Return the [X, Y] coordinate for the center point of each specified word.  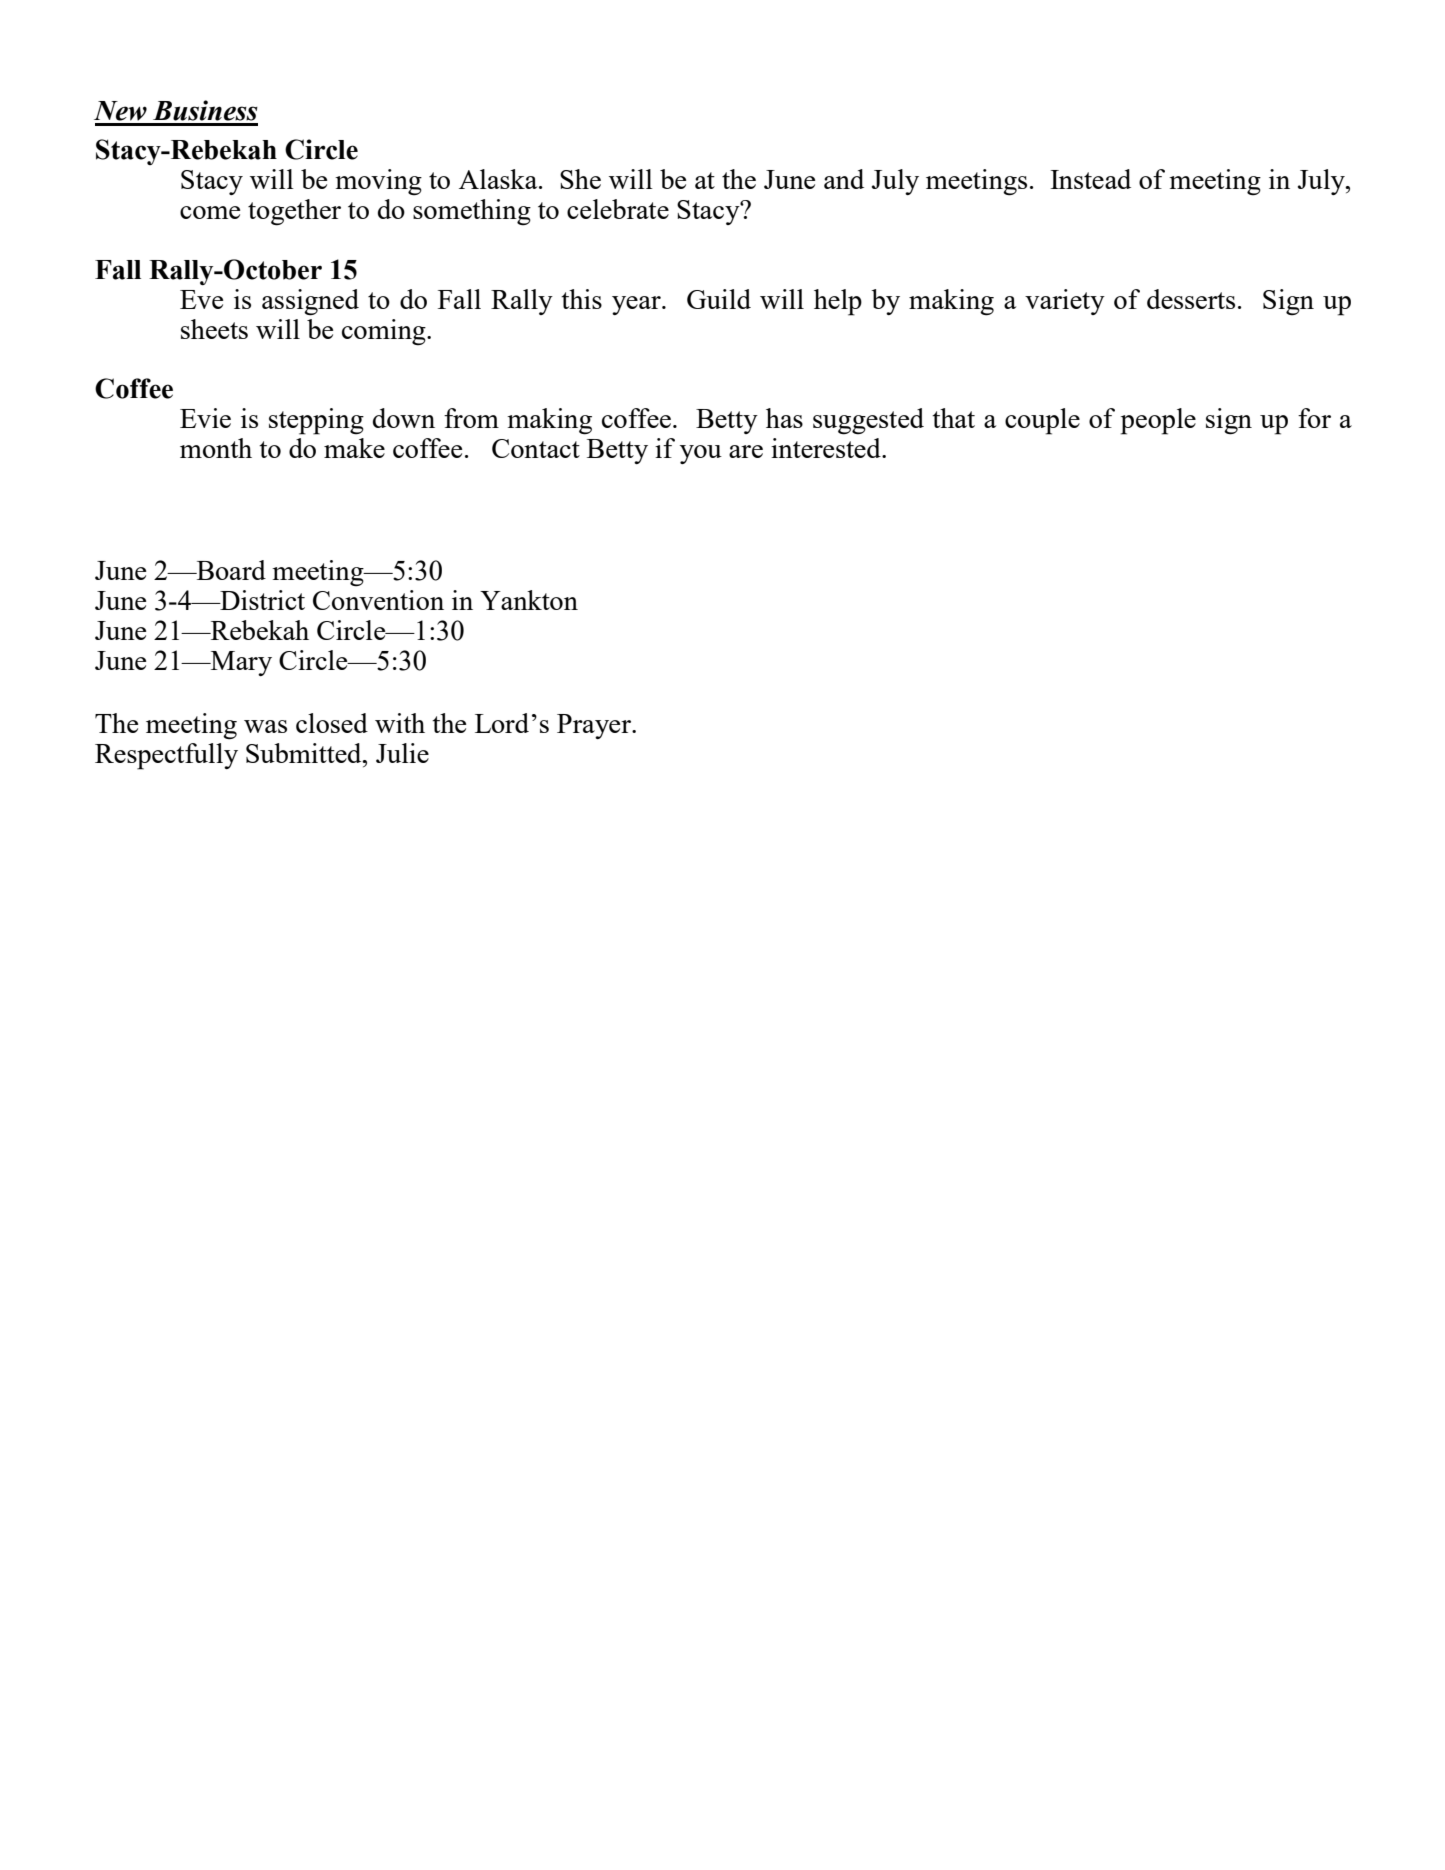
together [294, 212]
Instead [1090, 179]
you [701, 454]
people [1158, 421]
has [784, 418]
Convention [378, 600]
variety [1065, 302]
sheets [214, 329]
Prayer [595, 726]
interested [827, 448]
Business [205, 110]
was [265, 726]
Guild [719, 299]
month [216, 448]
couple [1042, 421]
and [844, 179]
